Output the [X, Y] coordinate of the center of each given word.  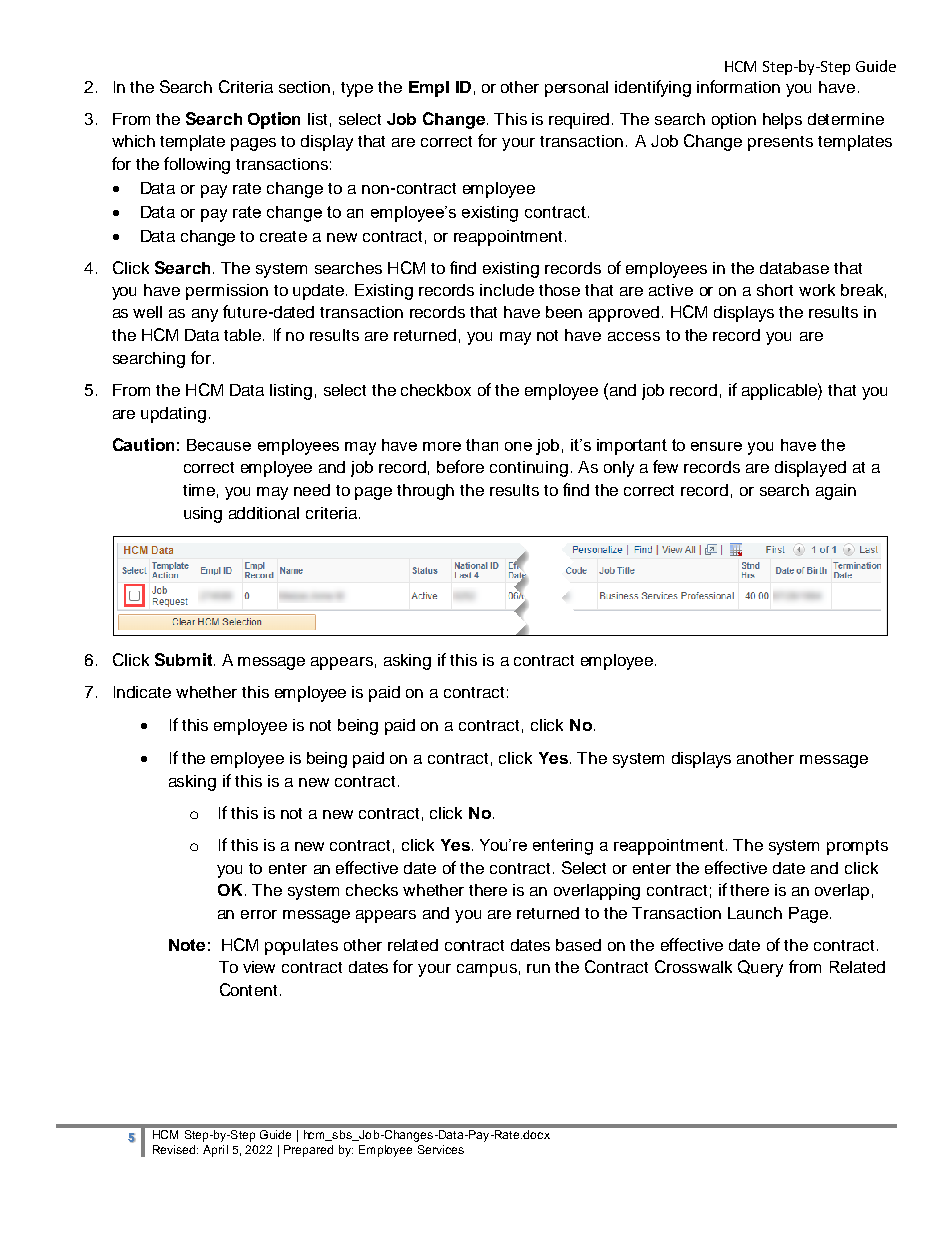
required [579, 121]
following [197, 165]
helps [782, 121]
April [215, 1151]
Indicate [142, 692]
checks [372, 890]
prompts [857, 847]
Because [219, 445]
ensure [716, 446]
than [482, 445]
